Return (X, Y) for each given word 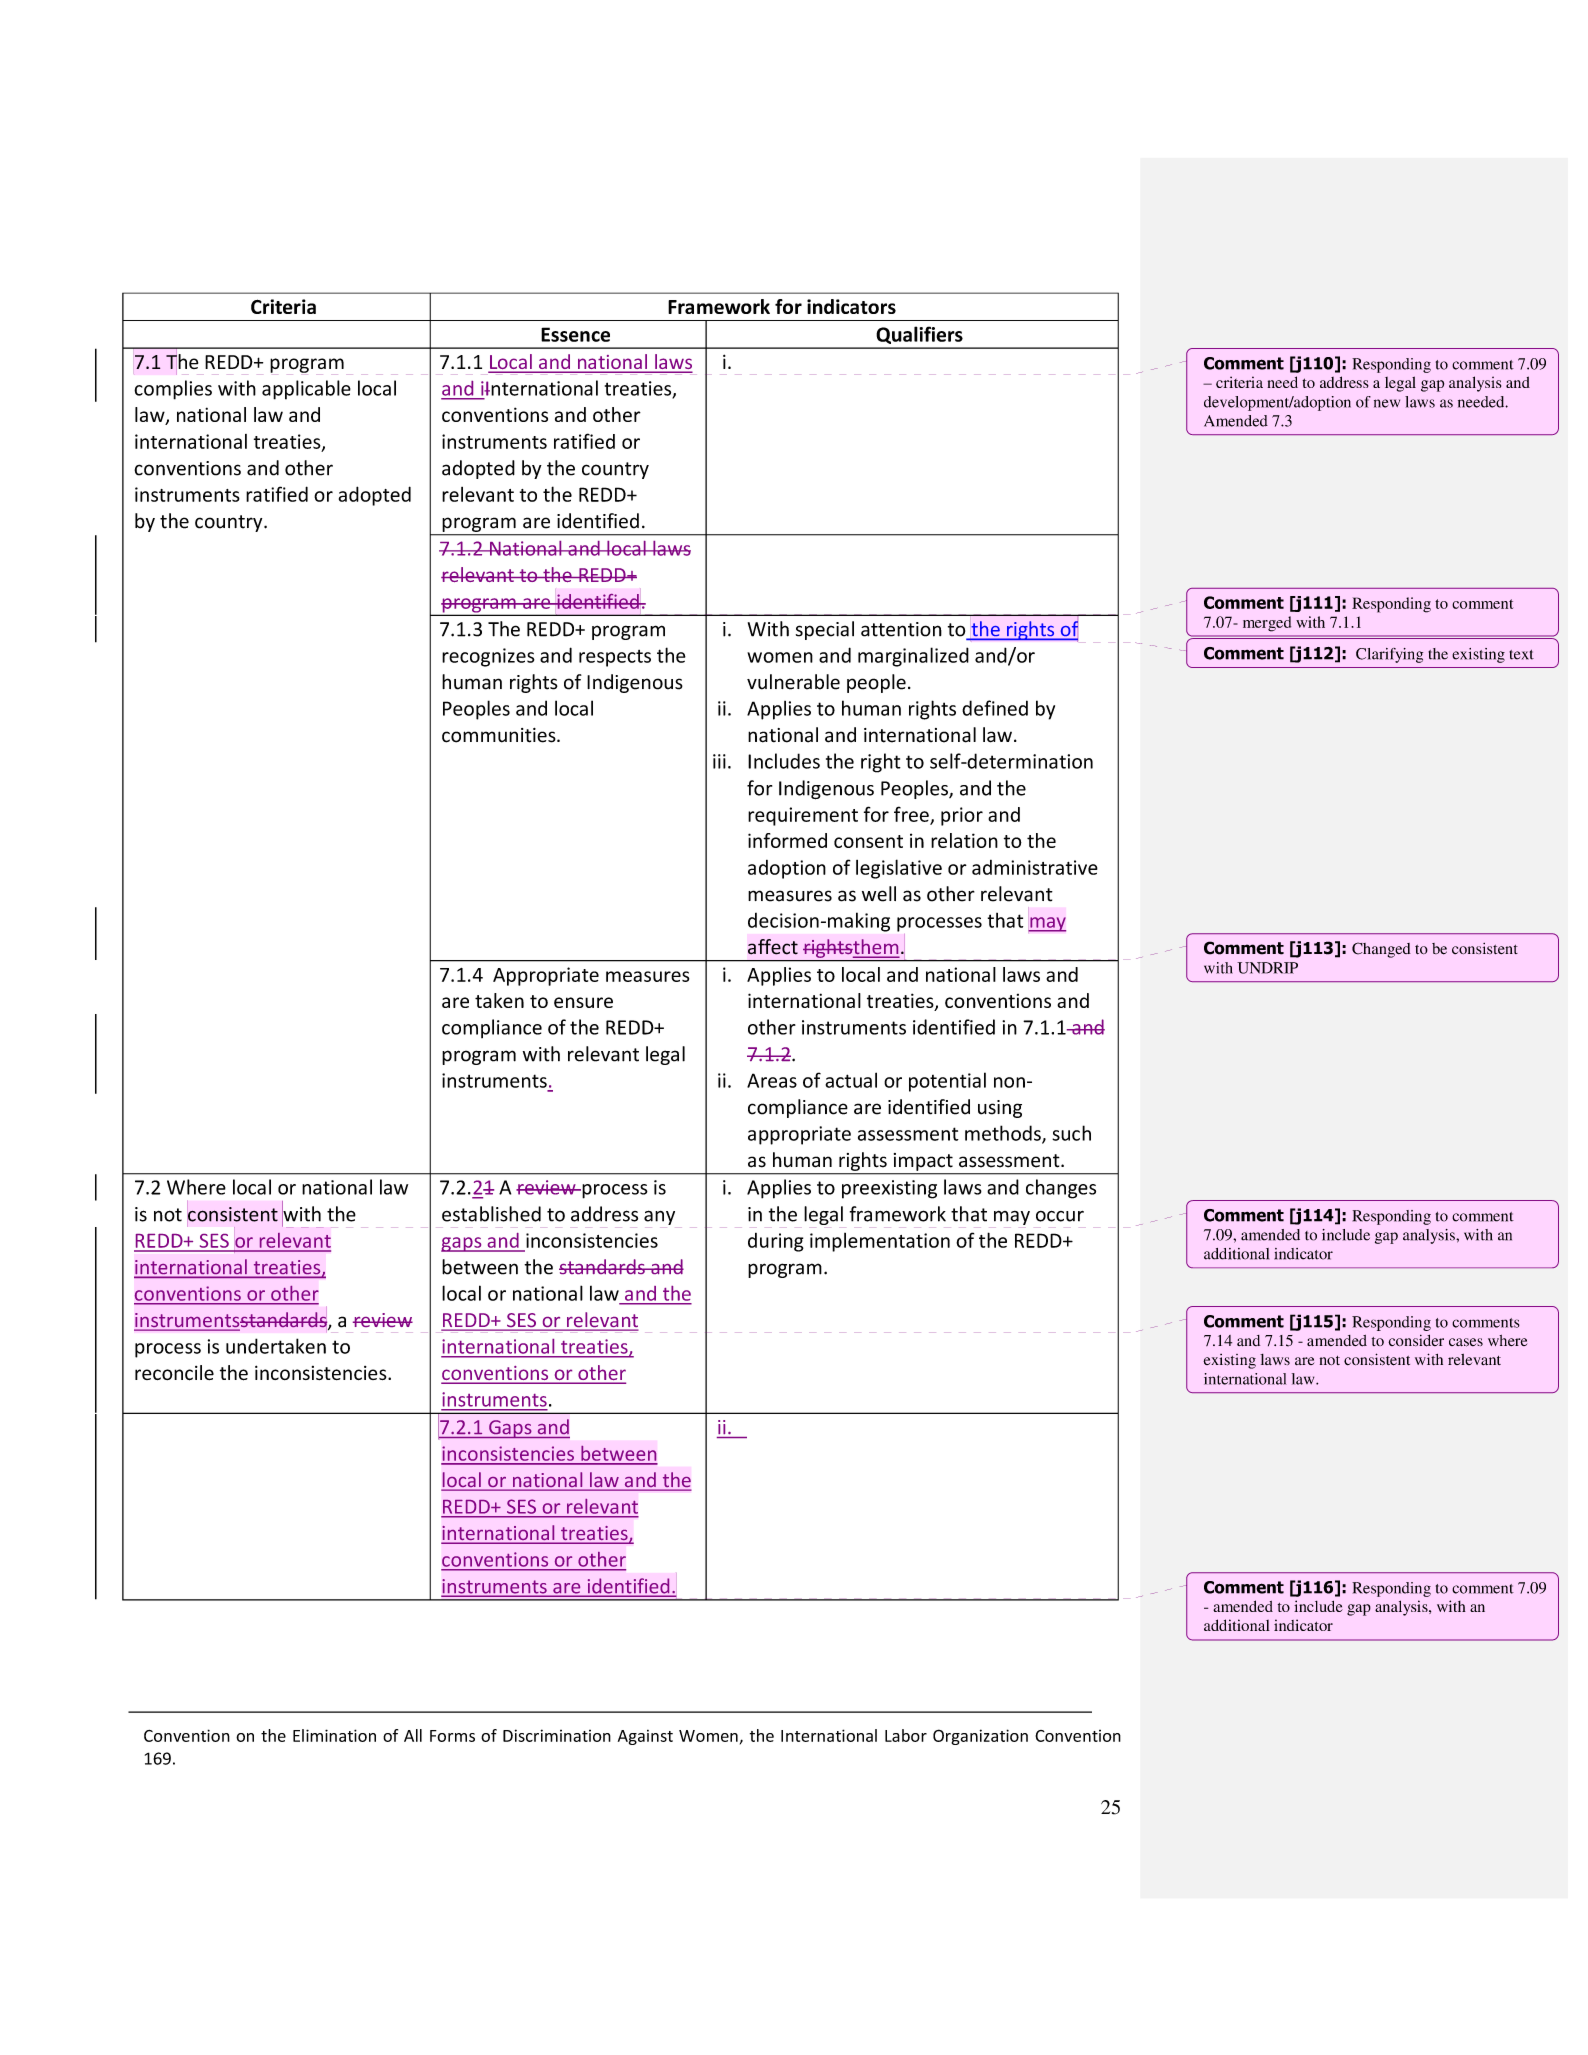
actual (851, 1080)
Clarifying (1389, 655)
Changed (1381, 950)
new (1387, 403)
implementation (880, 1242)
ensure (583, 1002)
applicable (306, 390)
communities (500, 735)
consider (1416, 1341)
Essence (575, 334)
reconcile (174, 1373)
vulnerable (793, 682)
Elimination (334, 1735)
